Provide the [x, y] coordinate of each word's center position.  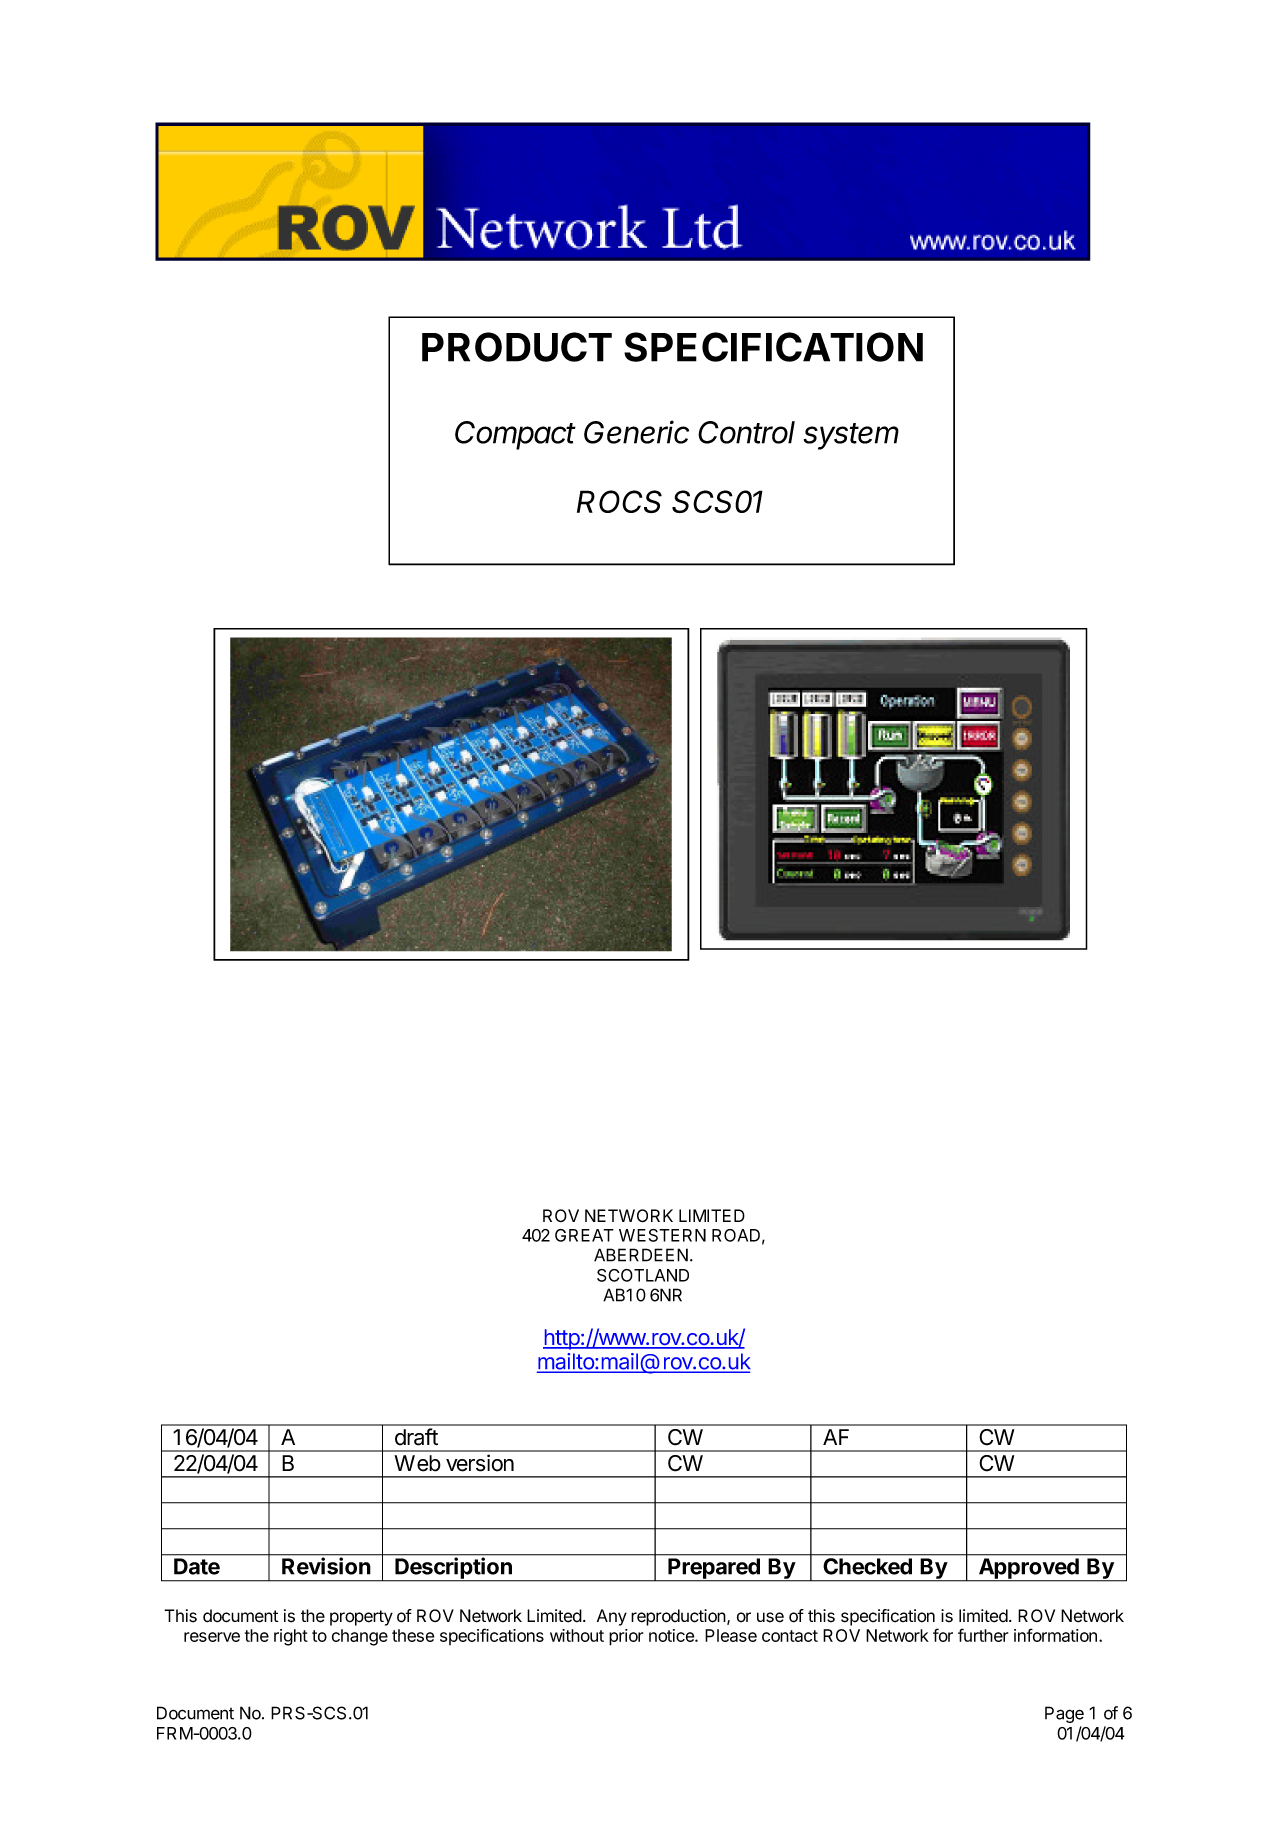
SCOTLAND [643, 1275]
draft [416, 1437]
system [851, 436]
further [983, 1635]
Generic [636, 432]
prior [626, 1637]
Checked [868, 1566]
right [291, 1637]
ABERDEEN [641, 1255]
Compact [515, 435]
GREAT [584, 1235]
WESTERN [662, 1235]
